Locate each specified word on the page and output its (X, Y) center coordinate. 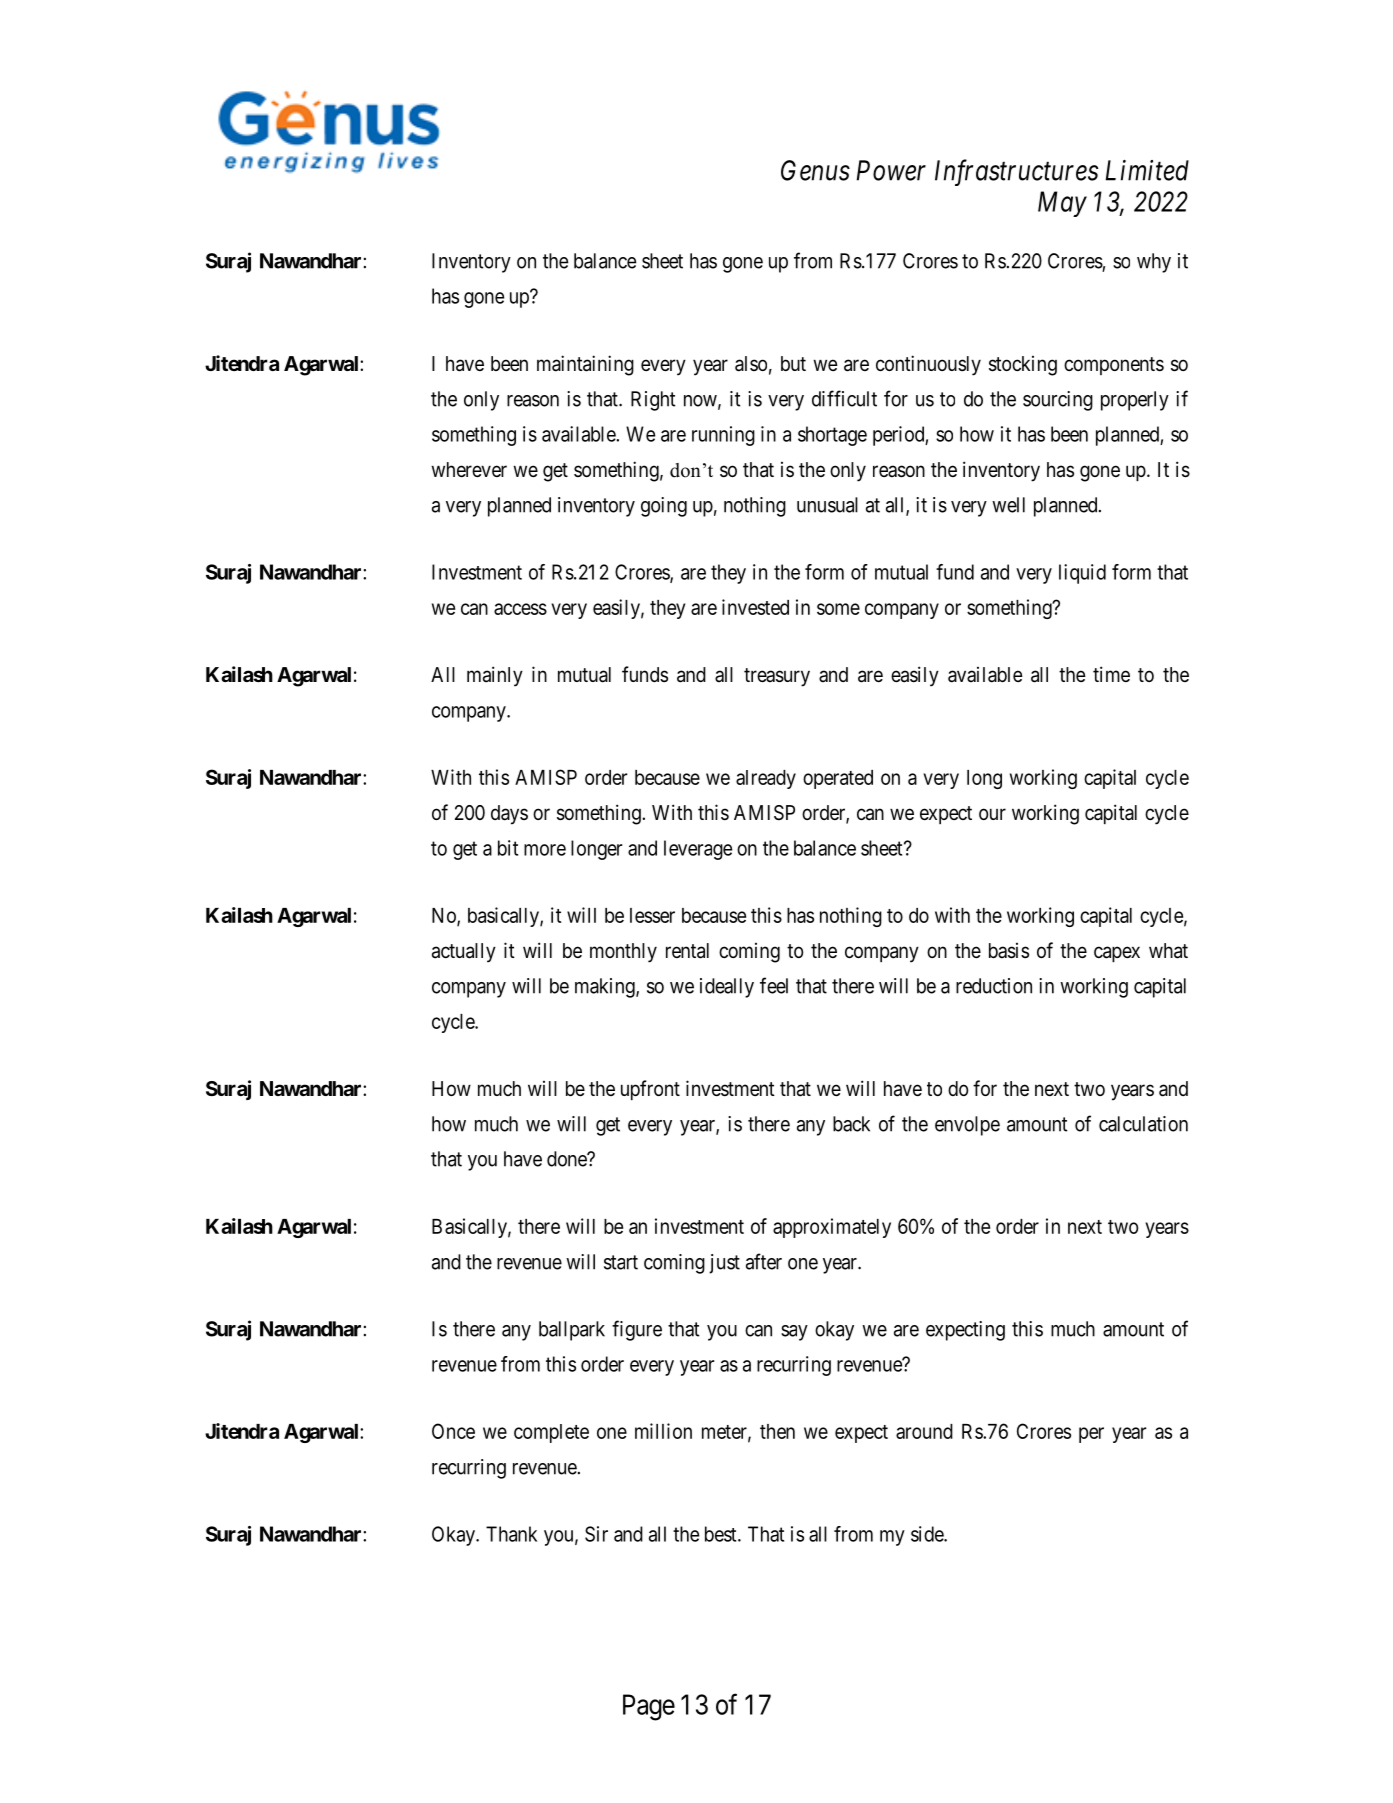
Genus (815, 170)
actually (464, 953)
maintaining (585, 365)
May (1062, 204)
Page (649, 1707)
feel (774, 985)
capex (1117, 954)
